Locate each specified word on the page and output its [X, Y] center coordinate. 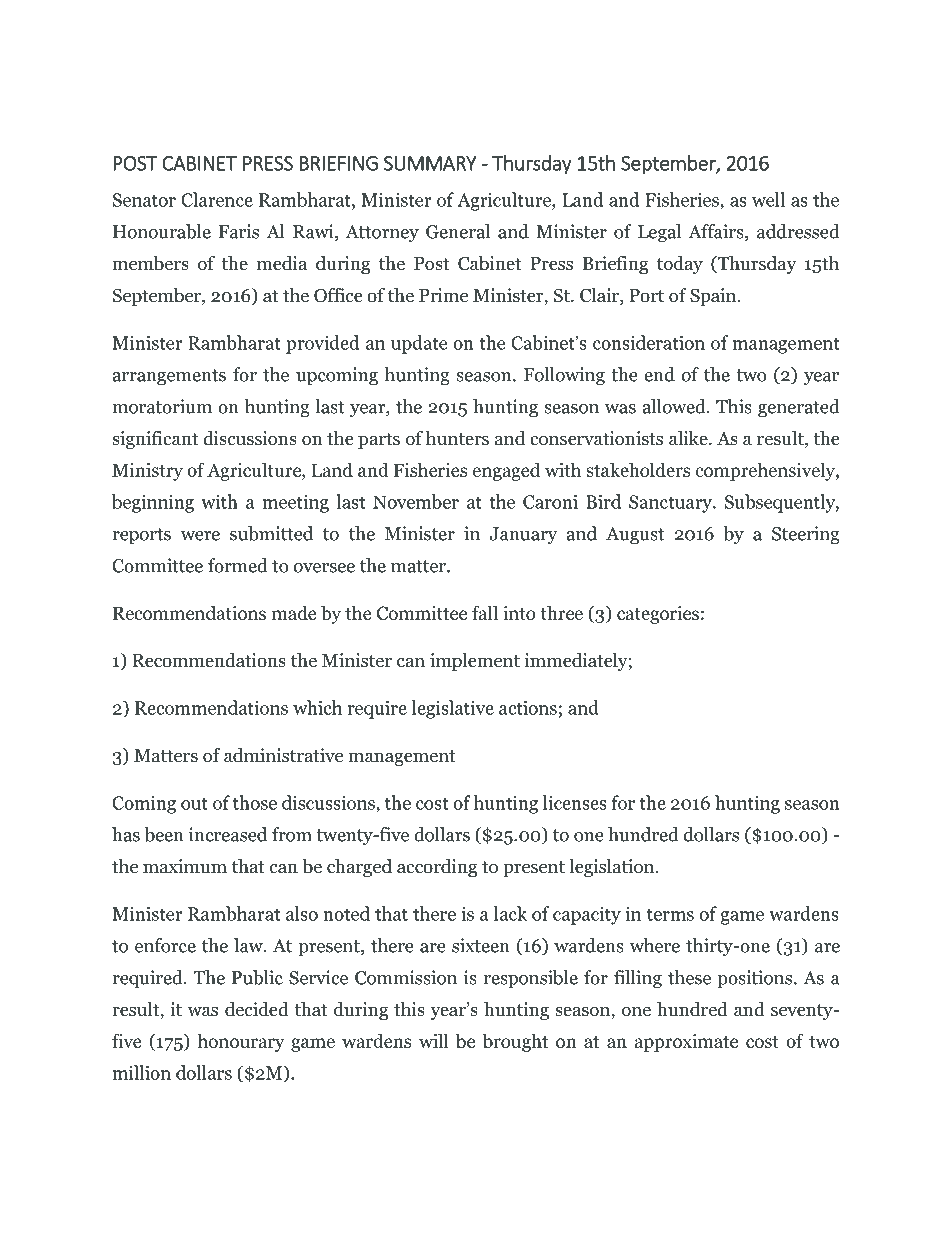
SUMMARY [430, 163]
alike [689, 438]
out [194, 803]
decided [257, 1009]
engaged [506, 471]
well [768, 199]
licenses [575, 802]
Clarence [217, 199]
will [434, 1040]
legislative [453, 709]
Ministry [147, 472]
